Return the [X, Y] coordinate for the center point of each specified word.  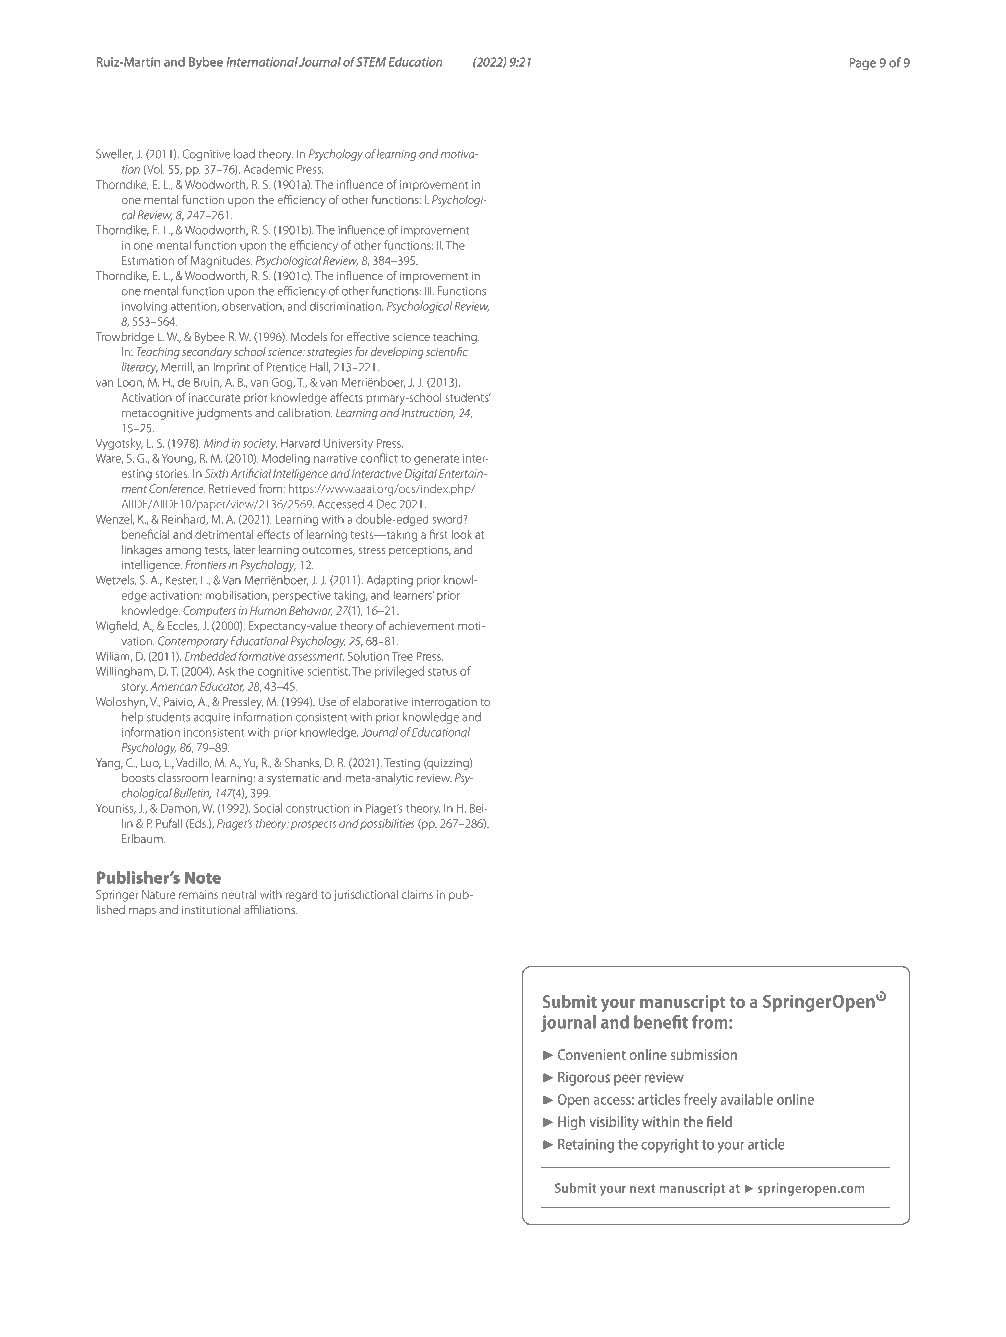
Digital [421, 475]
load [244, 154]
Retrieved [232, 488]
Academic [268, 169]
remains [198, 894]
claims [417, 894]
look [461, 534]
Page [862, 64]
